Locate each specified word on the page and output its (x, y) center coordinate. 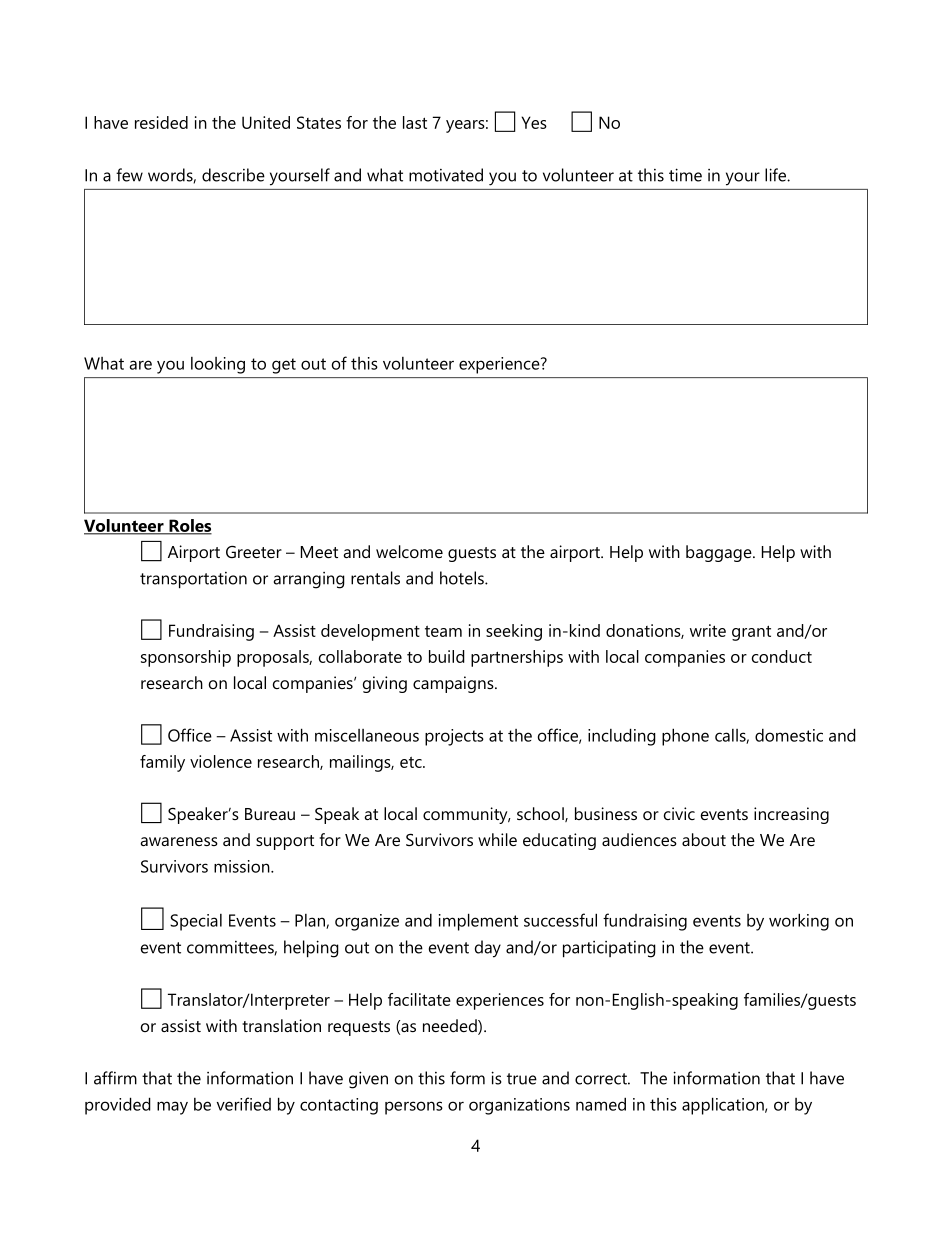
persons (414, 1108)
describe (233, 175)
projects (454, 737)
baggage (720, 553)
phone (685, 737)
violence (221, 761)
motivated (446, 175)
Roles (189, 527)
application (724, 1106)
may (172, 1108)
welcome (409, 551)
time (685, 175)
